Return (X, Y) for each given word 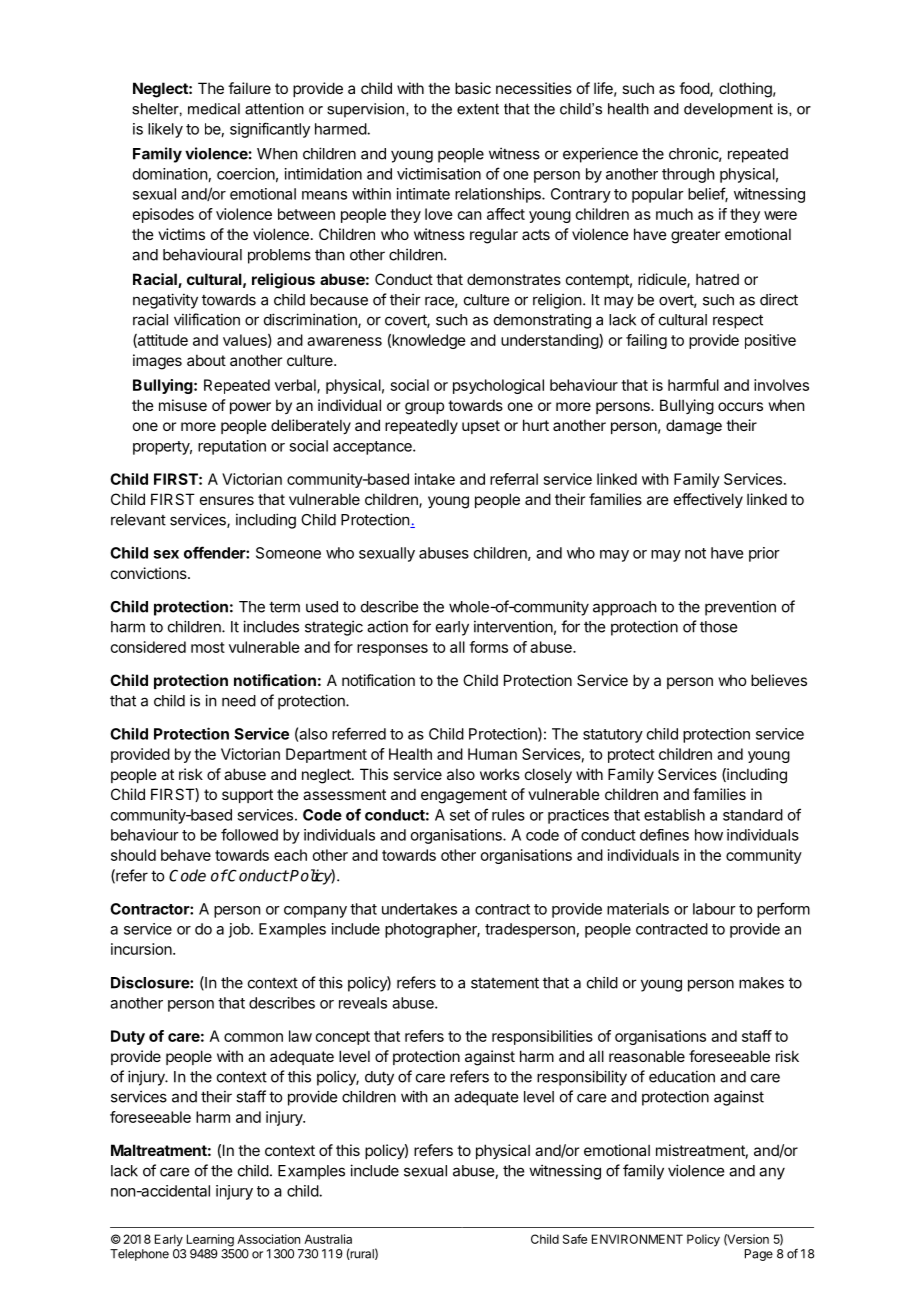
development (728, 110)
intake (435, 479)
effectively (708, 500)
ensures (227, 500)
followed (249, 834)
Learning (210, 1240)
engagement (464, 796)
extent (478, 109)
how (709, 835)
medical (214, 109)
